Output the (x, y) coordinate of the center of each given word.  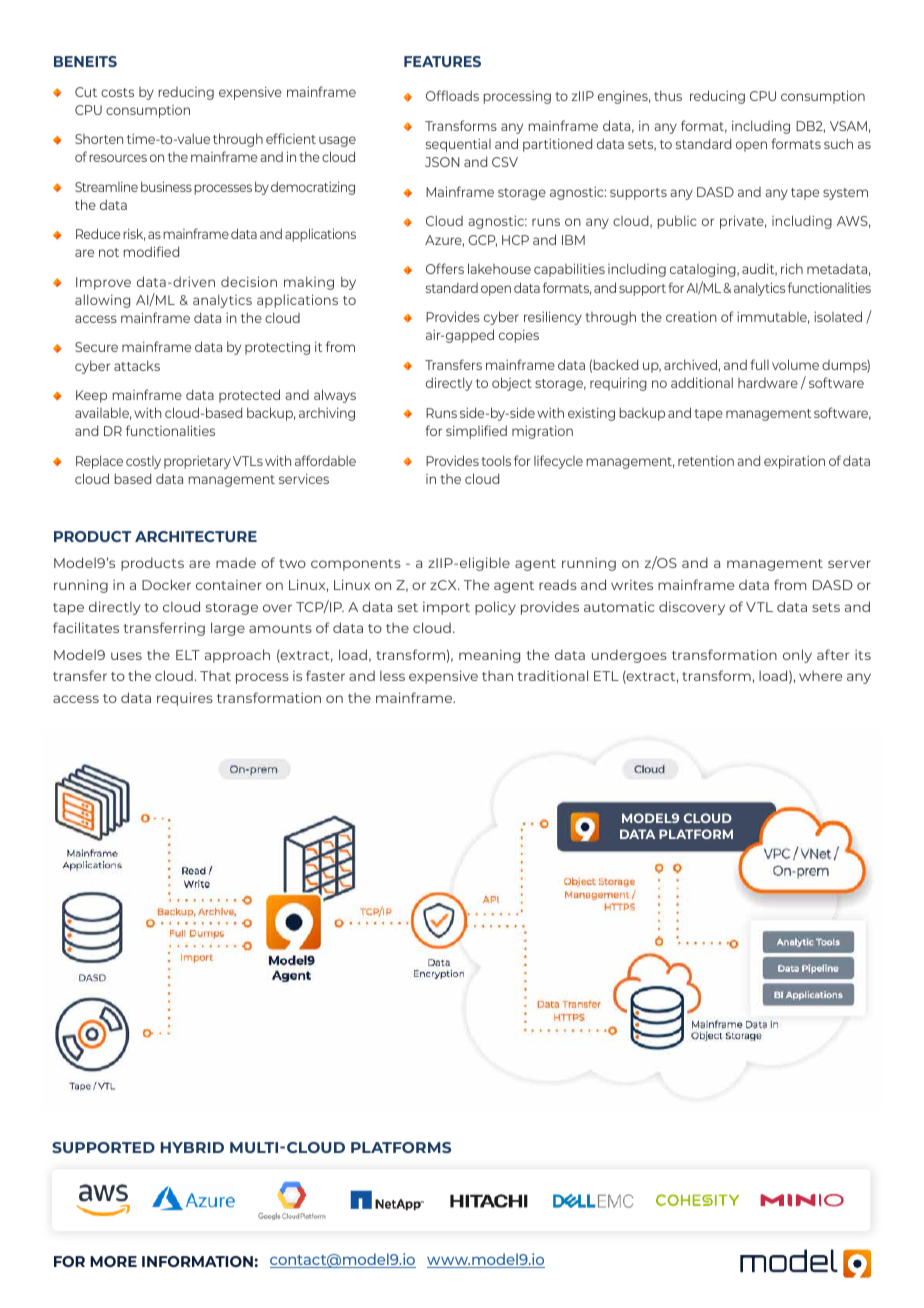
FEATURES (442, 61)
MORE (113, 1261)
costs (117, 92)
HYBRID (192, 1147)
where (820, 676)
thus (668, 95)
